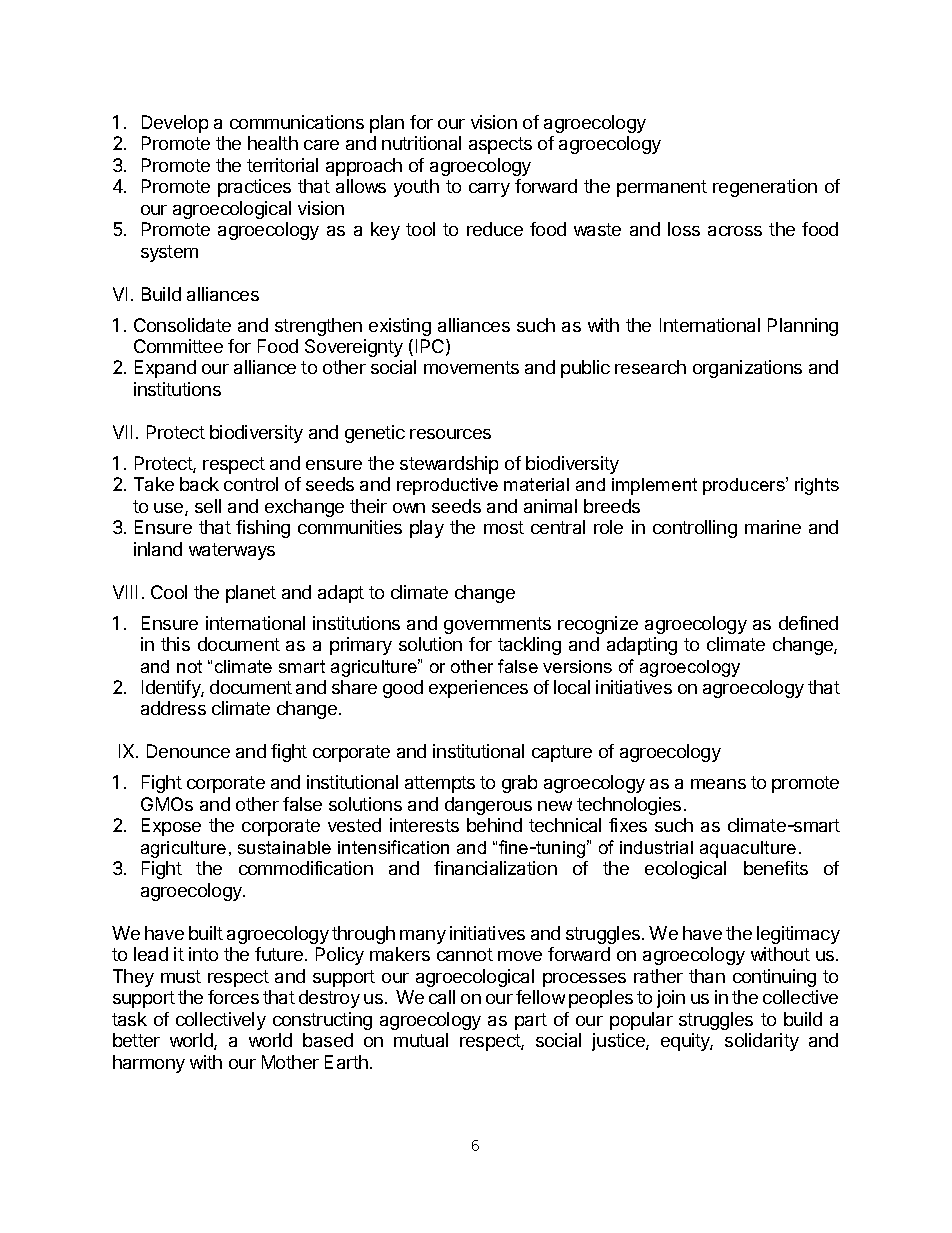 The width and height of the page is (952, 1233). Describe the element at coordinates (171, 827) in the page. I see `Expose` at that location.
